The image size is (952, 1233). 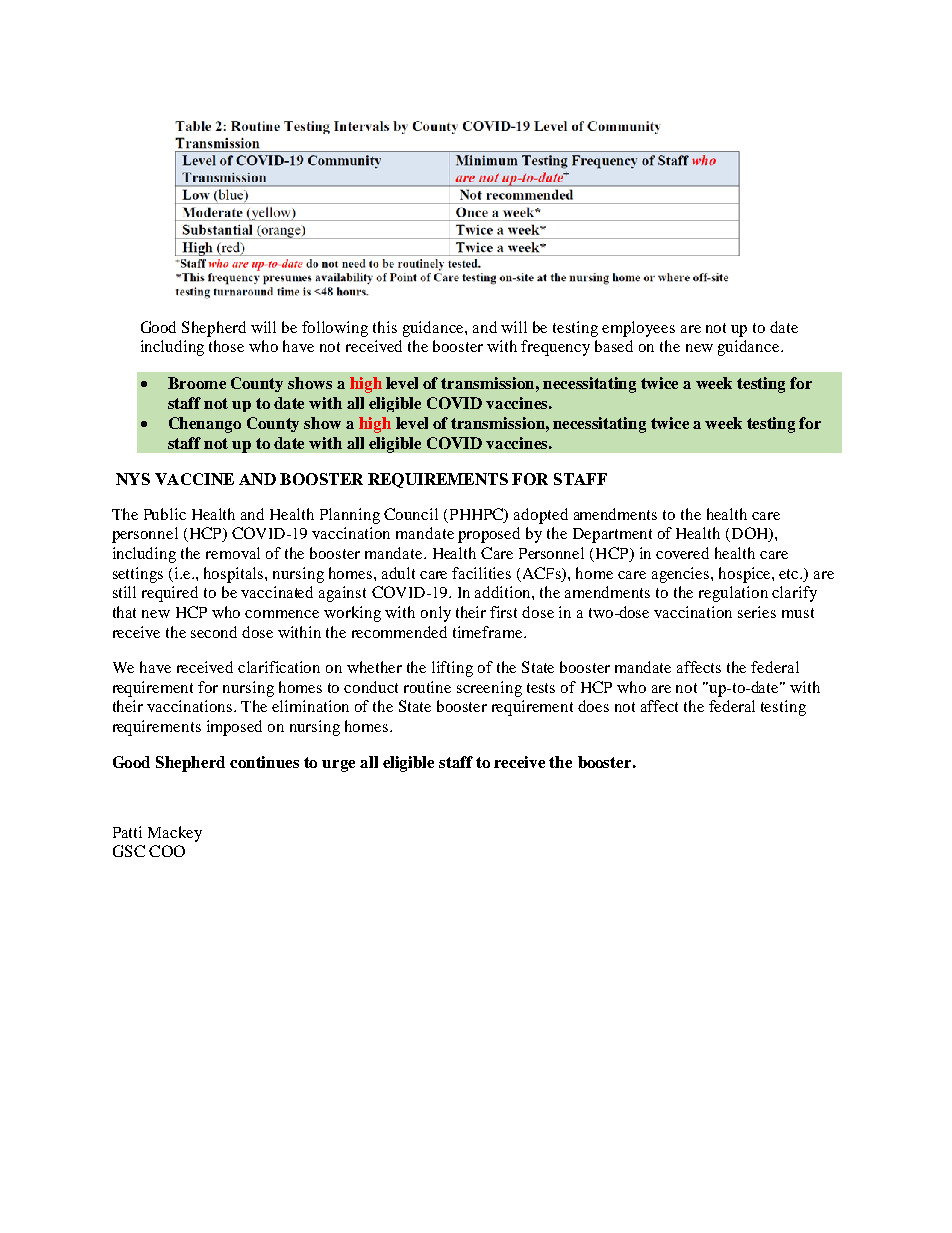 I want to click on imposed, so click(x=234, y=728).
